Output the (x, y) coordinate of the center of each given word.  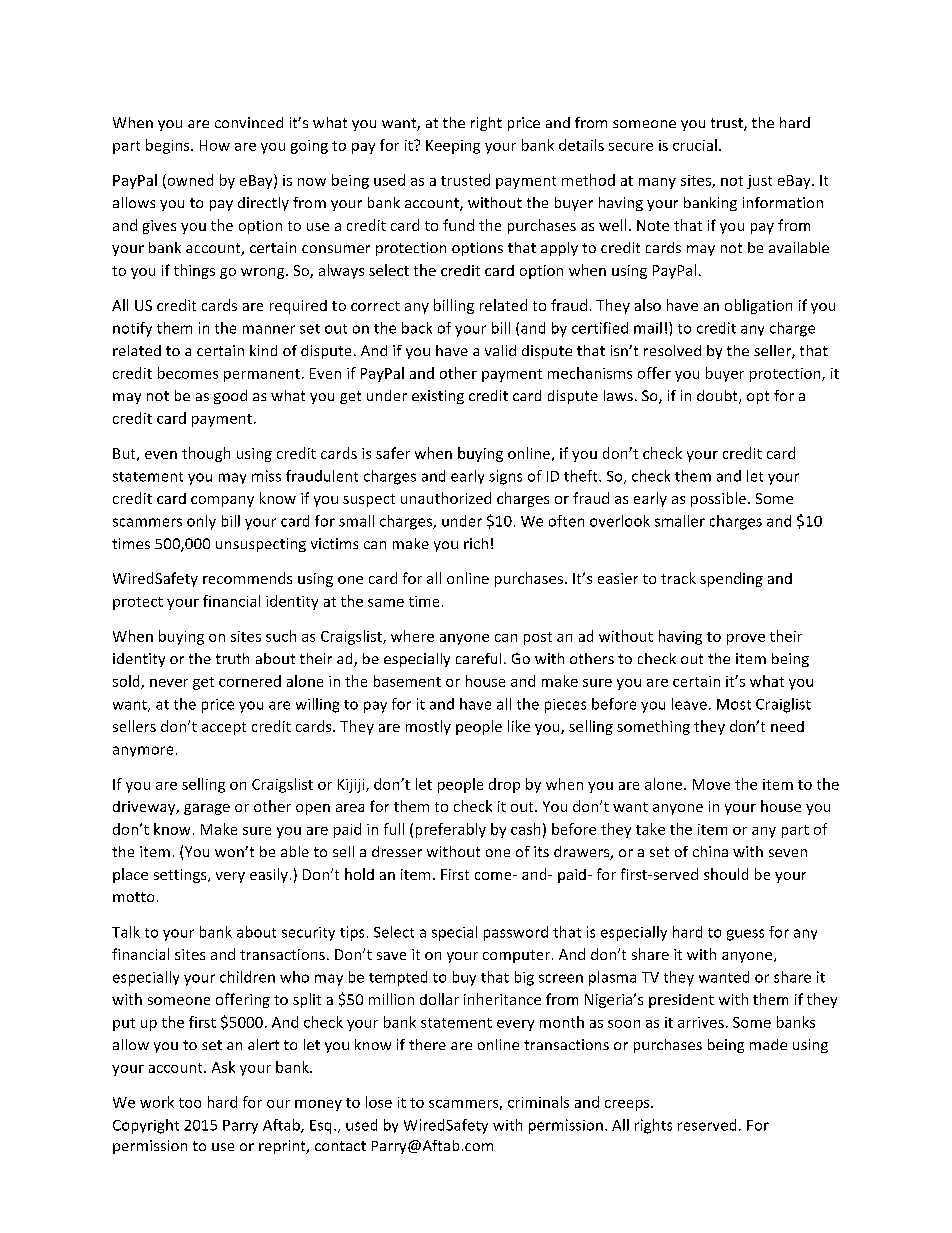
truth (232, 658)
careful (478, 658)
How (215, 145)
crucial (695, 145)
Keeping (453, 147)
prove (746, 639)
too (190, 1103)
